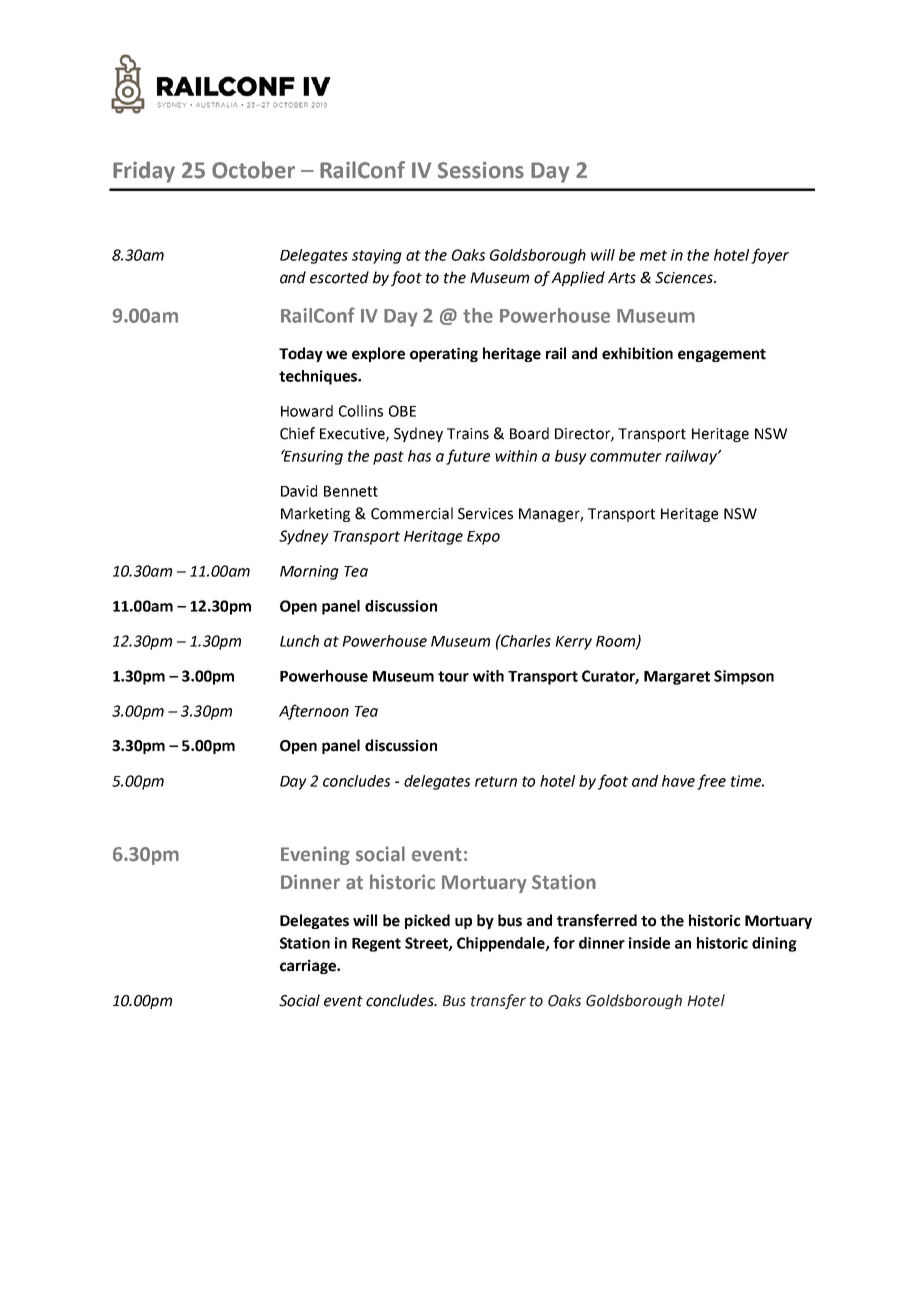  I want to click on Today, so click(301, 354).
